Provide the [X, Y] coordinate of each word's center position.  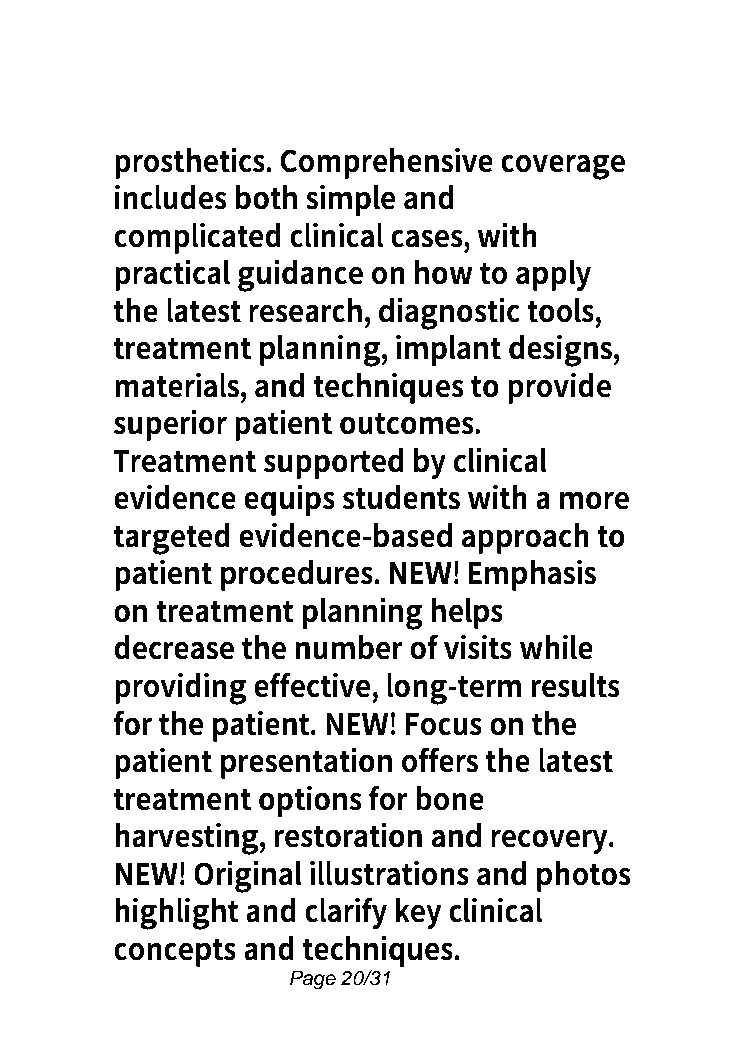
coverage [563, 167]
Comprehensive [386, 163]
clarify [346, 913]
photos [584, 876]
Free [258, 61]
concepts [175, 952]
